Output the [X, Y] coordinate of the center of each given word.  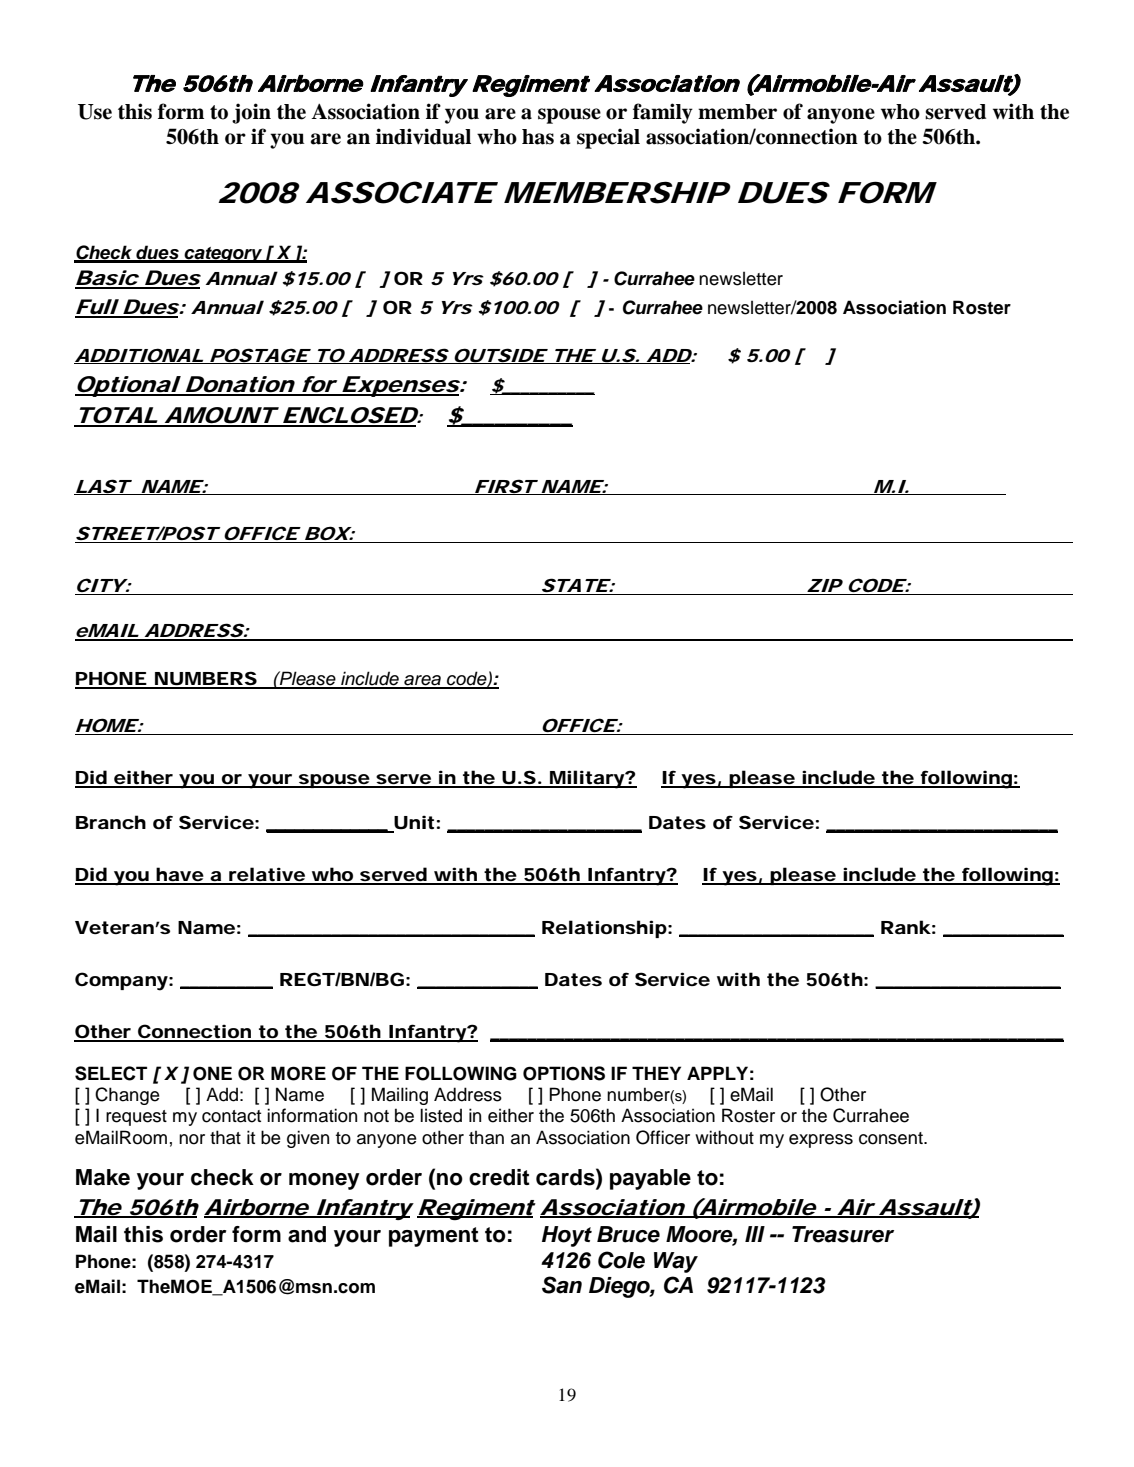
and [307, 1234]
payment [434, 1237]
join [251, 113]
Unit [413, 823]
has [538, 137]
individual [423, 136]
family [663, 113]
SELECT [111, 1073]
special [608, 138]
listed [441, 1115]
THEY [656, 1073]
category [223, 255]
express [821, 1141]
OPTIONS [564, 1073]
